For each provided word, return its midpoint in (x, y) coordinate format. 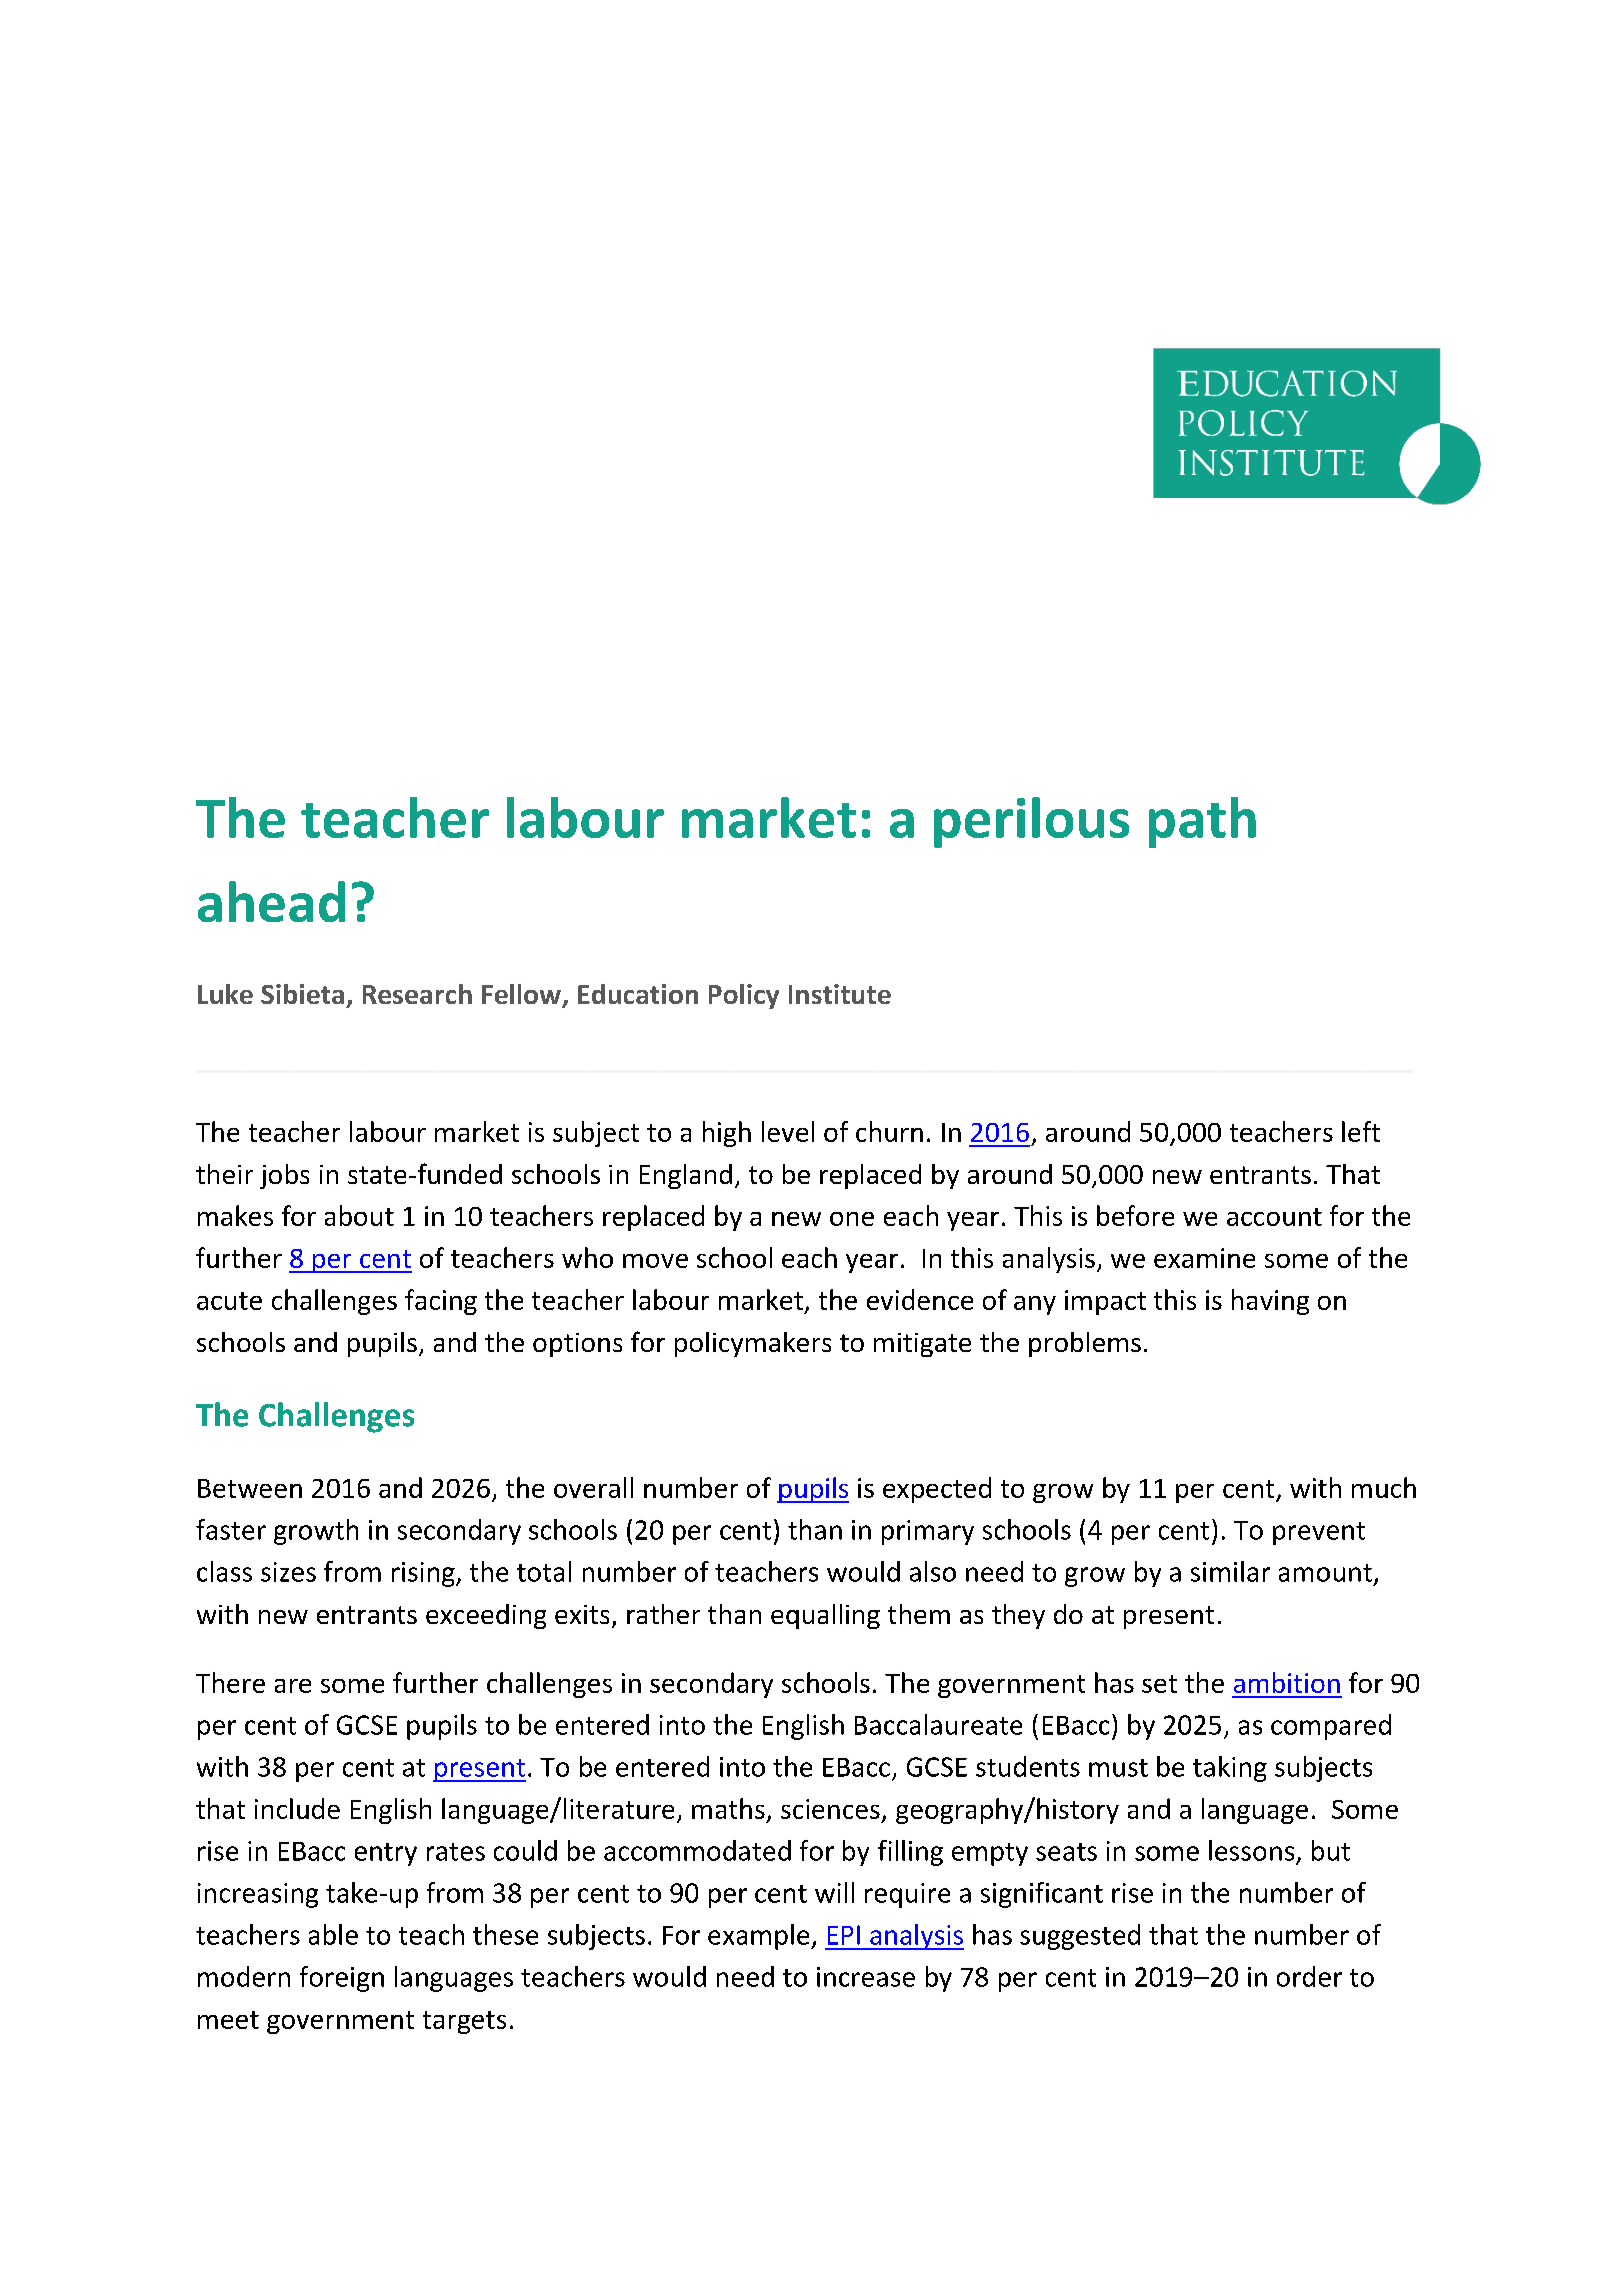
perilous (1031, 822)
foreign (342, 1979)
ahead (271, 901)
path (1202, 822)
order (1309, 1976)
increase (866, 1977)
